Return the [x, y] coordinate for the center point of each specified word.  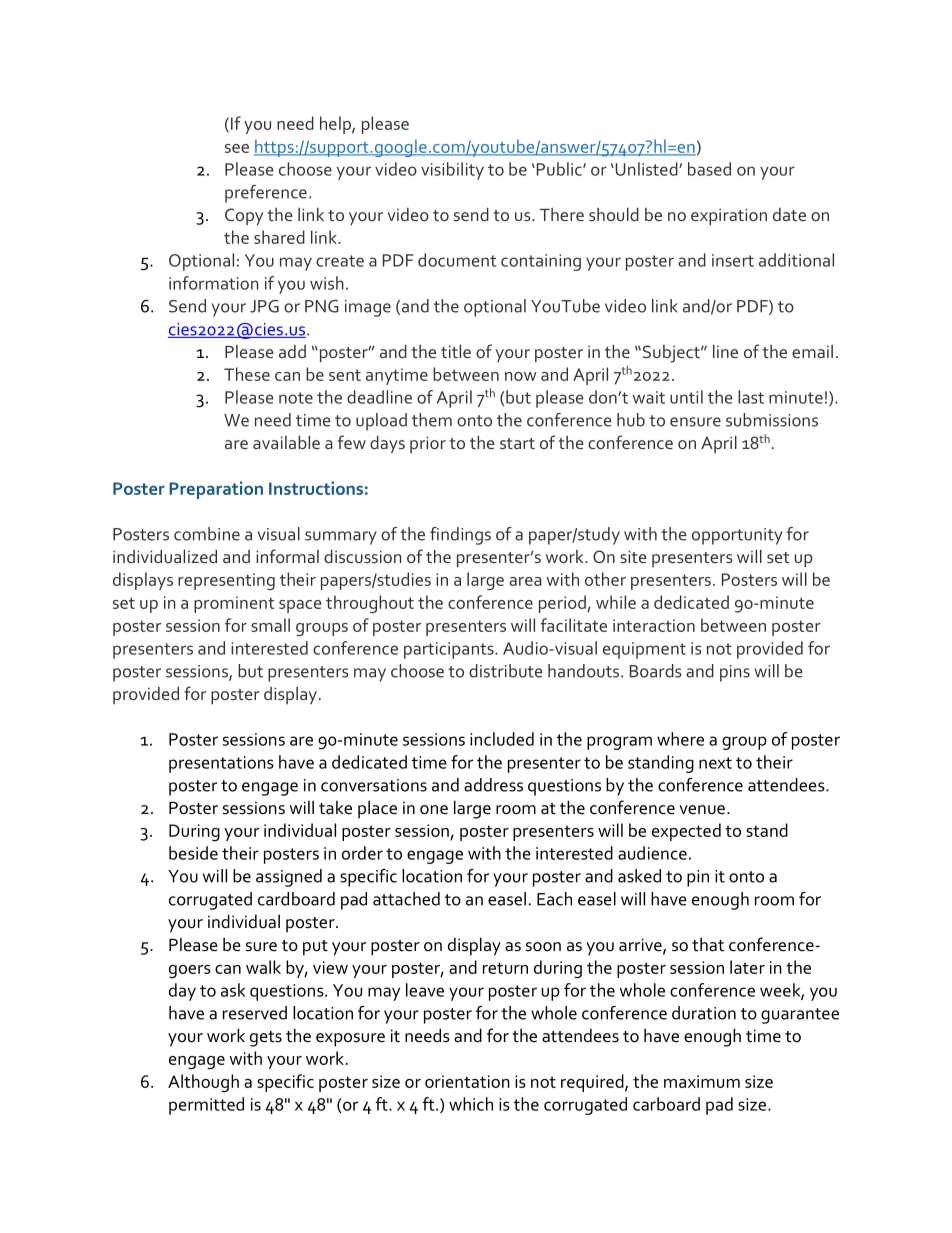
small [270, 625]
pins [735, 673]
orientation [467, 1081]
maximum [702, 1081]
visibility [452, 171]
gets [266, 1039]
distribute [506, 671]
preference [266, 194]
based [709, 169]
